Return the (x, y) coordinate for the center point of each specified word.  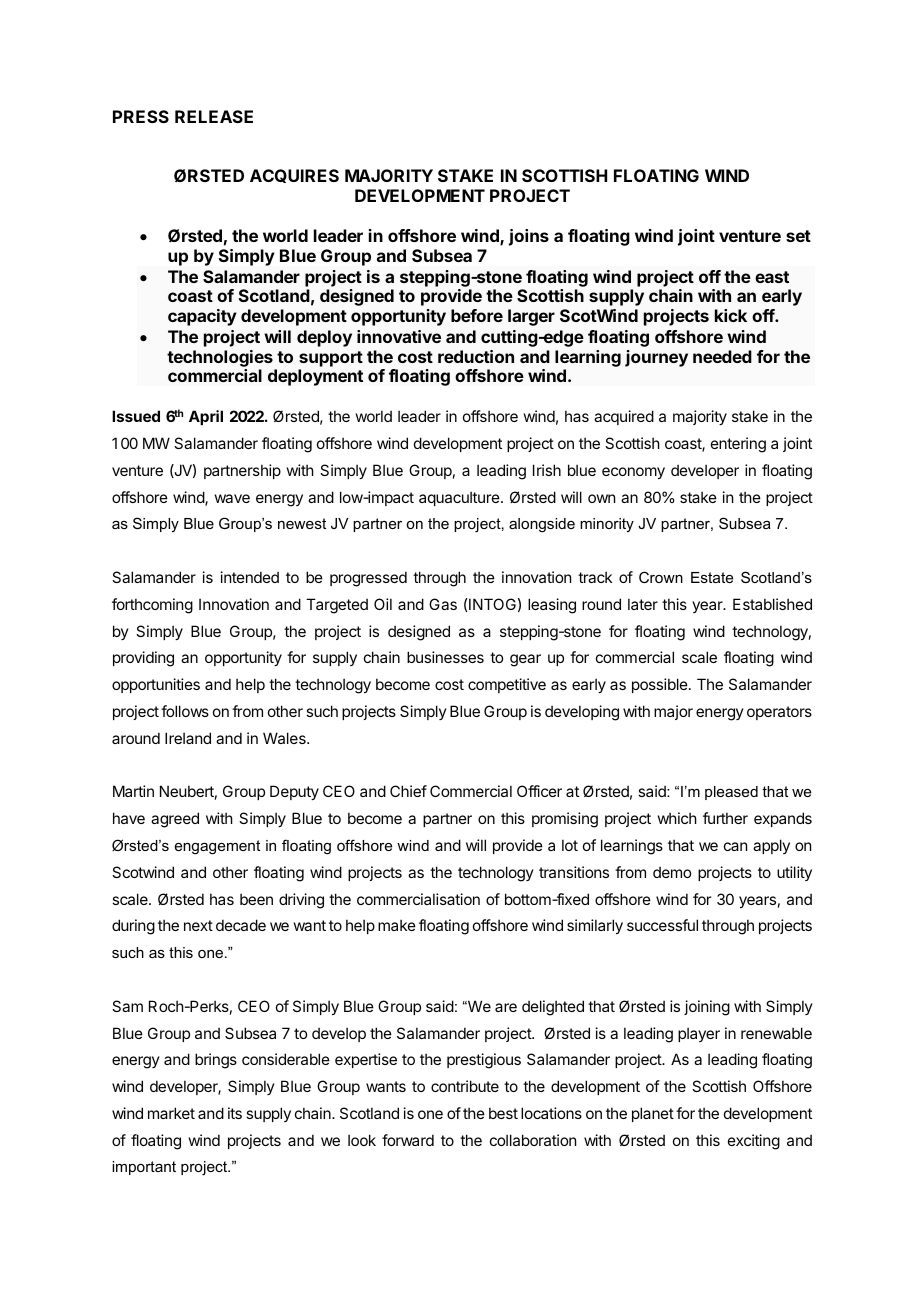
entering (738, 445)
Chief (408, 791)
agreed (175, 820)
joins (529, 237)
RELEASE (214, 116)
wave (232, 498)
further (725, 818)
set (798, 236)
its (235, 1113)
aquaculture (460, 498)
